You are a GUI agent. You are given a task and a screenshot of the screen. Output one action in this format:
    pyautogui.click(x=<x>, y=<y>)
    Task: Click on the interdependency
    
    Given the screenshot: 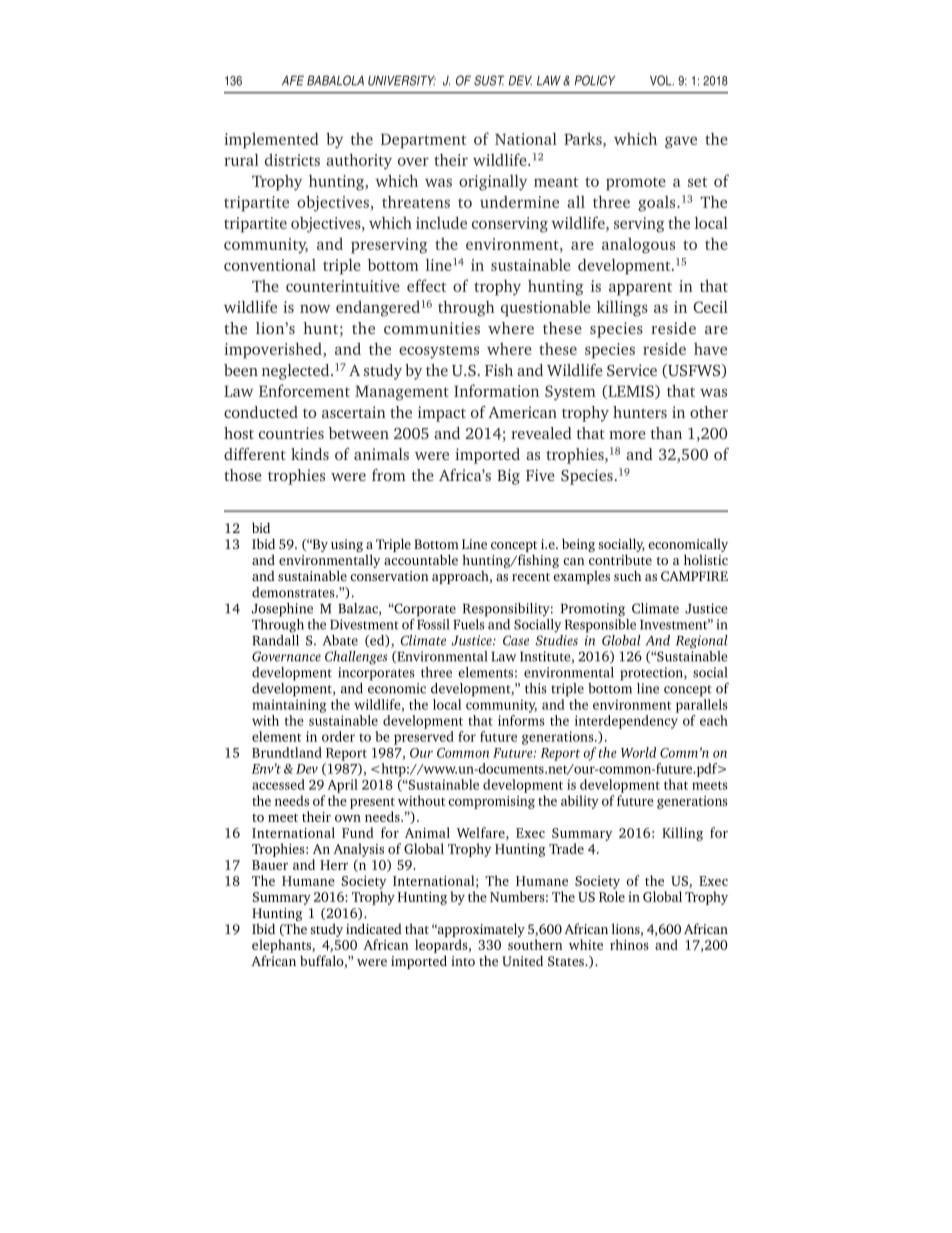 What is the action you would take?
    pyautogui.click(x=626, y=722)
